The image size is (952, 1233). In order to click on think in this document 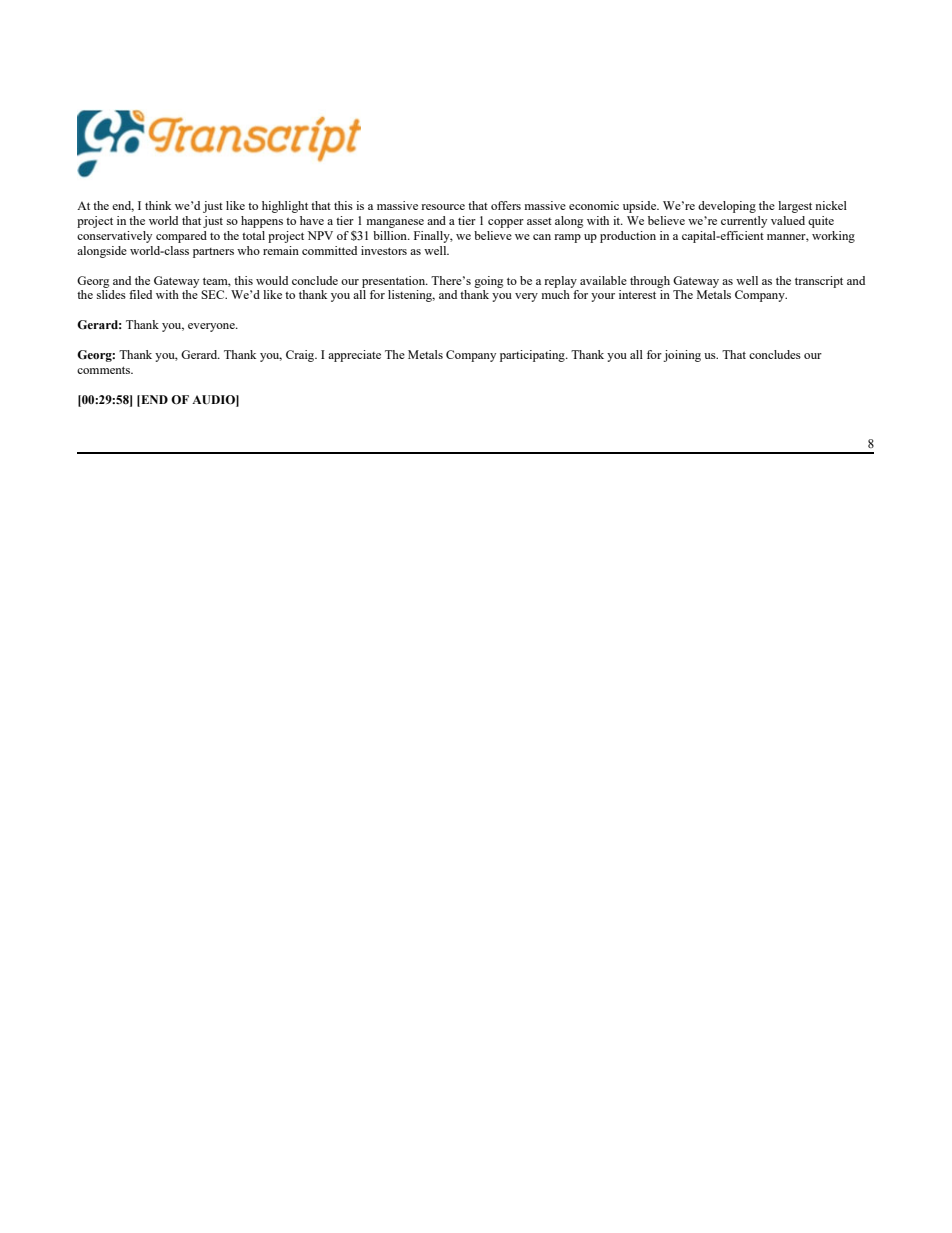, I will do `click(158, 205)`.
